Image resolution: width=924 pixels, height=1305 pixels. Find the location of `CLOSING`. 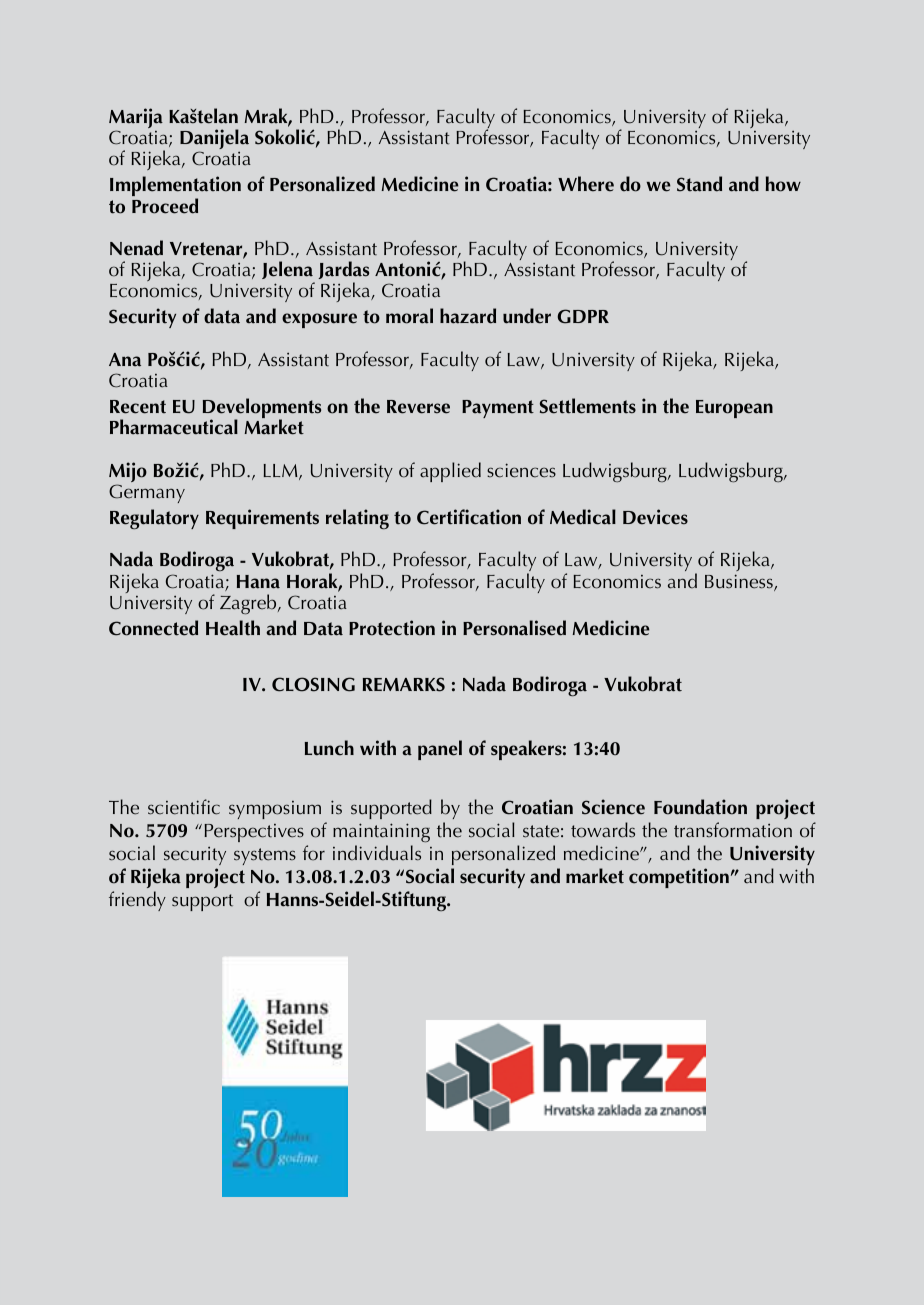

CLOSING is located at coordinates (313, 684).
